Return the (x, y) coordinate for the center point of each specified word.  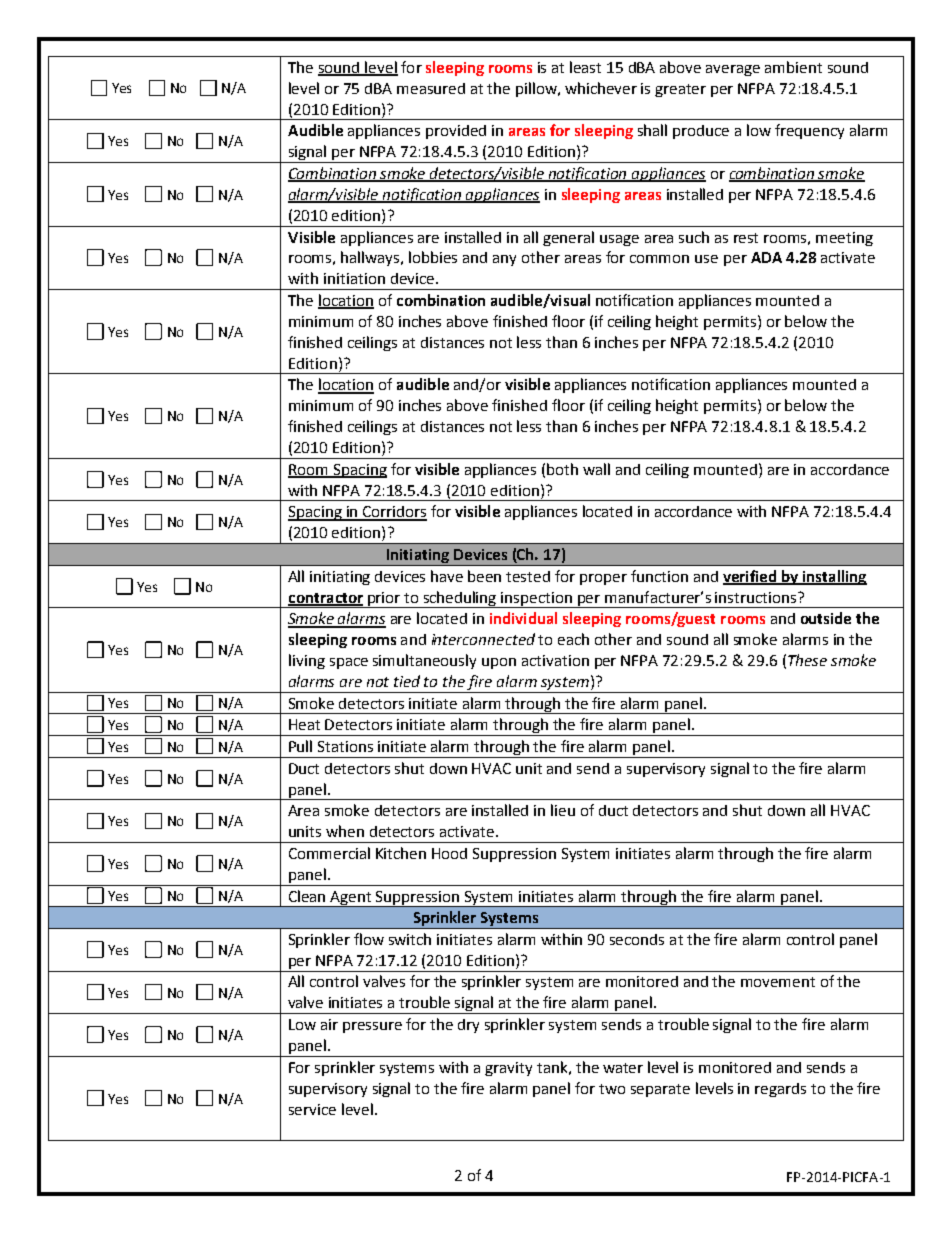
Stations (345, 746)
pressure (372, 1027)
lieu (563, 810)
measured (431, 88)
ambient (793, 67)
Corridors (394, 513)
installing (833, 577)
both (562, 469)
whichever (601, 88)
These (807, 660)
